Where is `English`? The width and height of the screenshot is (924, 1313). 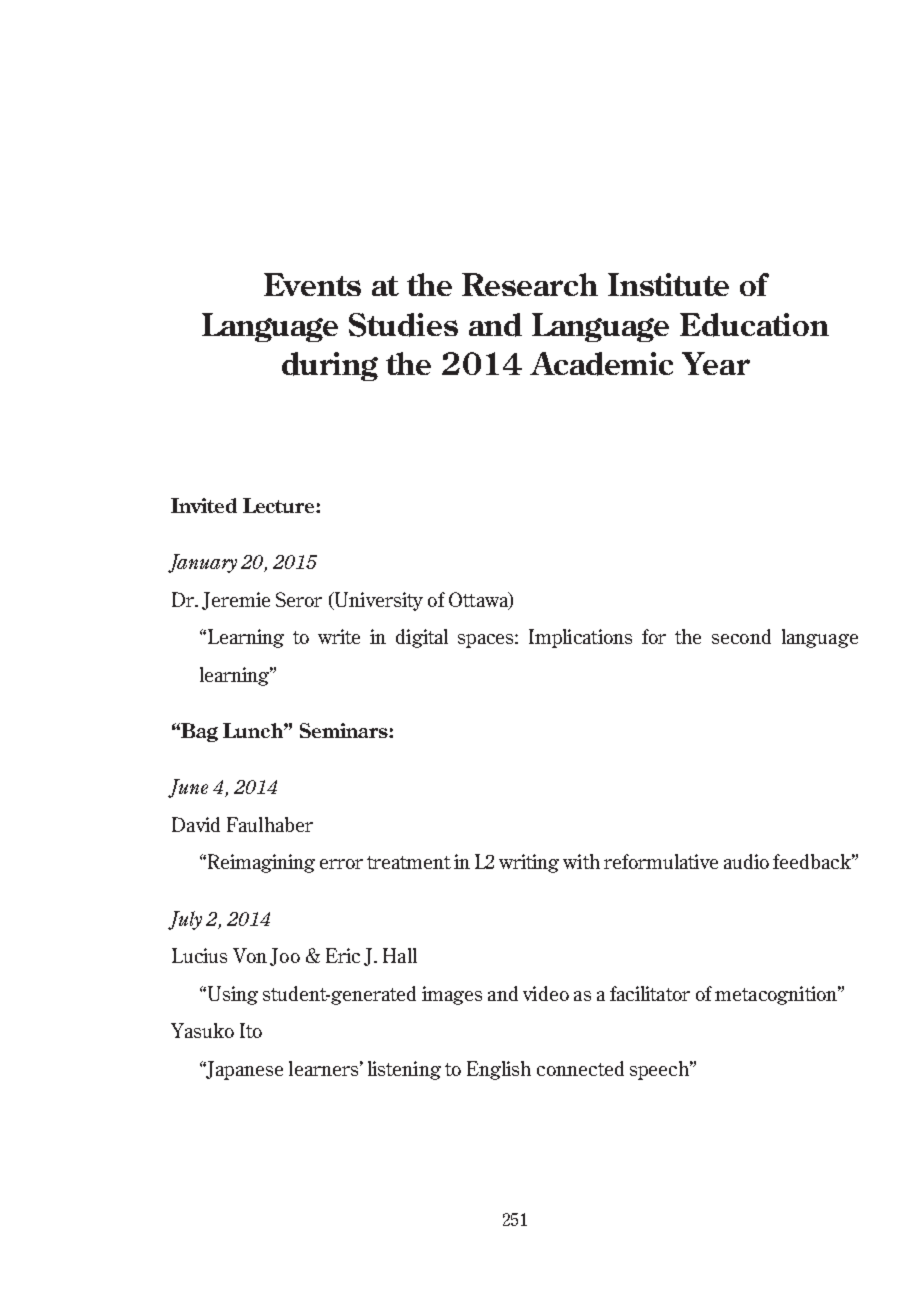 English is located at coordinates (499, 1070).
